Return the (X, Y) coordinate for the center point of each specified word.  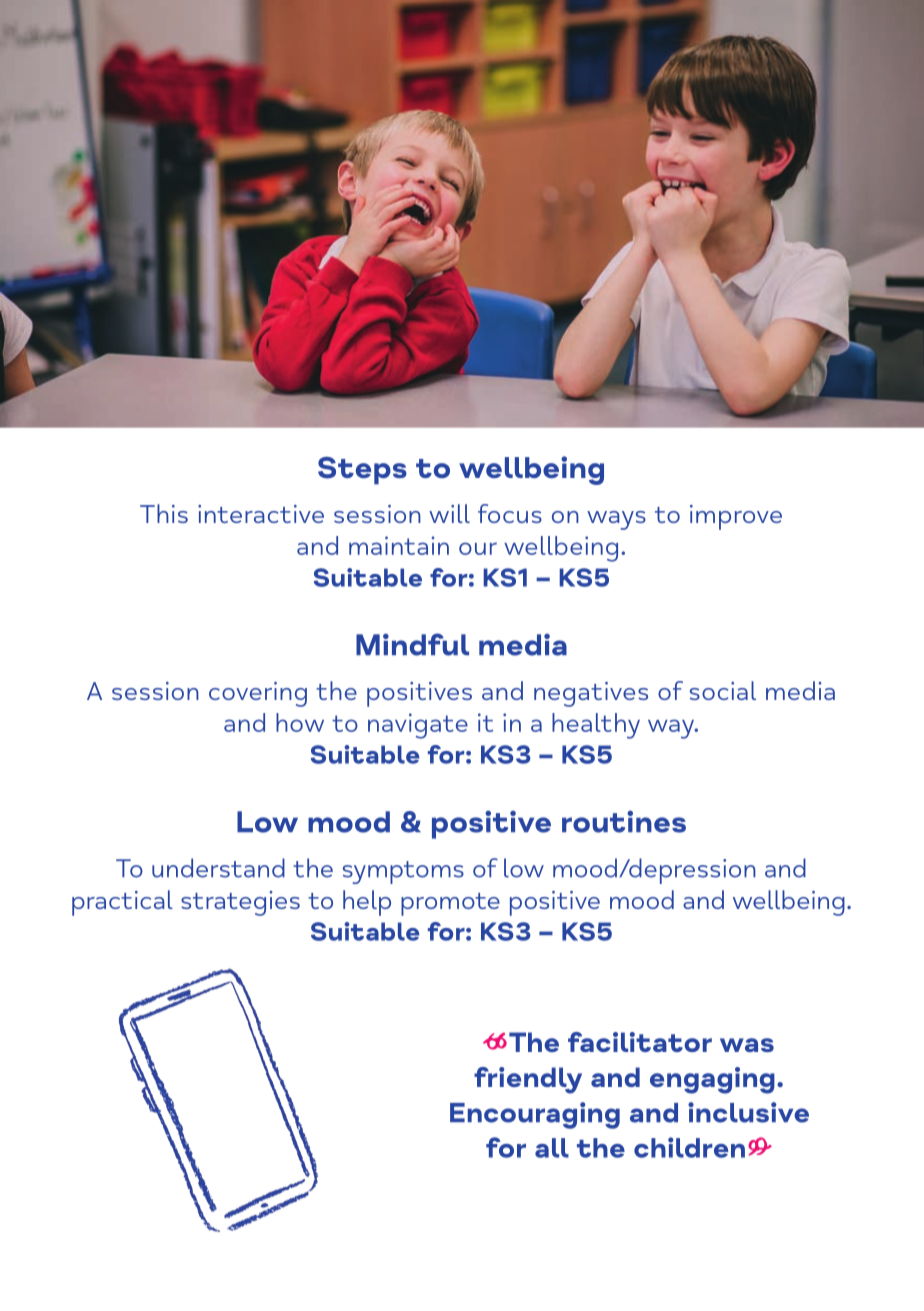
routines (624, 821)
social (723, 690)
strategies (240, 903)
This (164, 513)
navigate (418, 726)
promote (450, 904)
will (449, 513)
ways (616, 520)
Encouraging (535, 1115)
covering (258, 694)
